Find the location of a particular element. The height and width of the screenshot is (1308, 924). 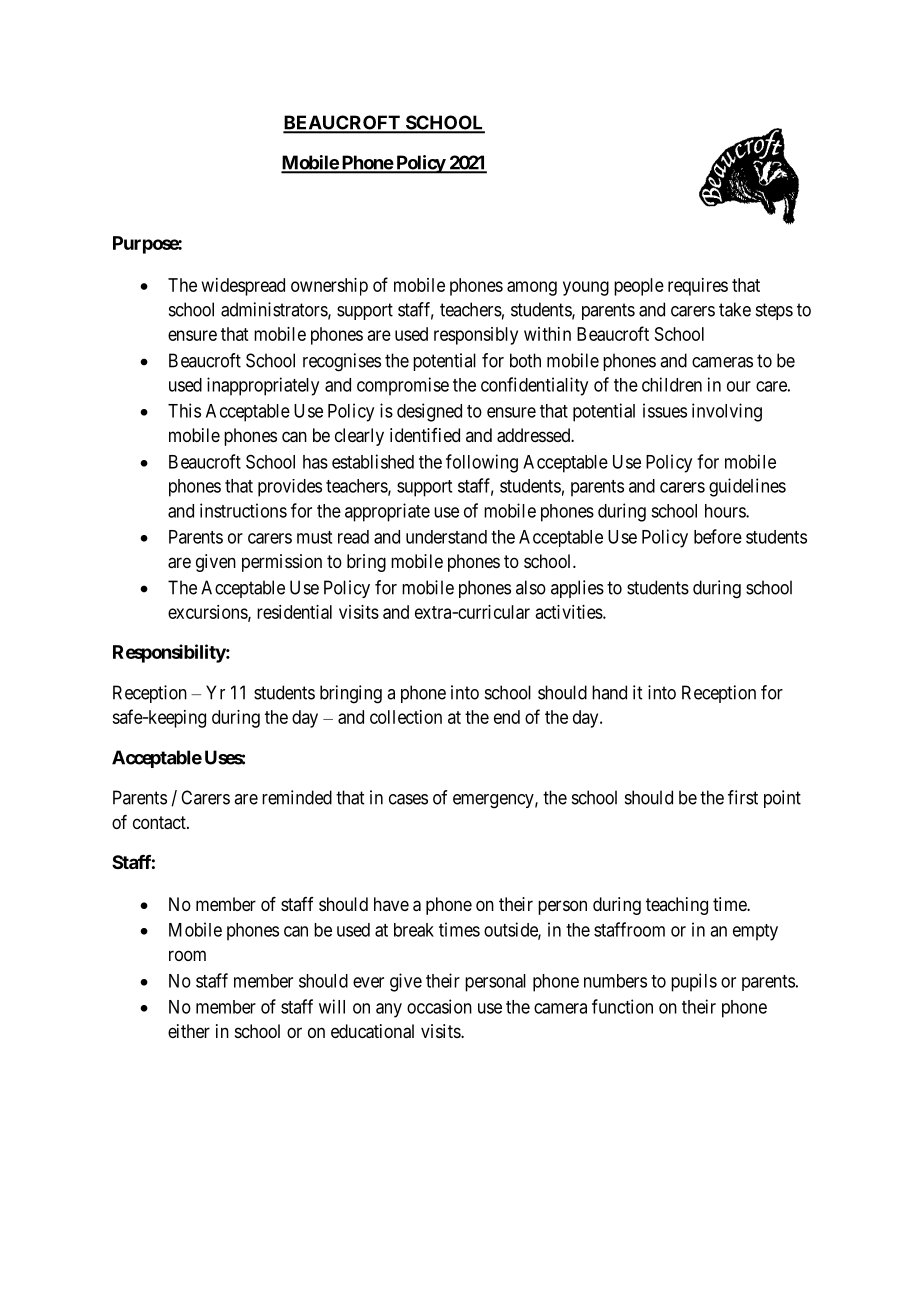

ownership is located at coordinates (329, 287).
